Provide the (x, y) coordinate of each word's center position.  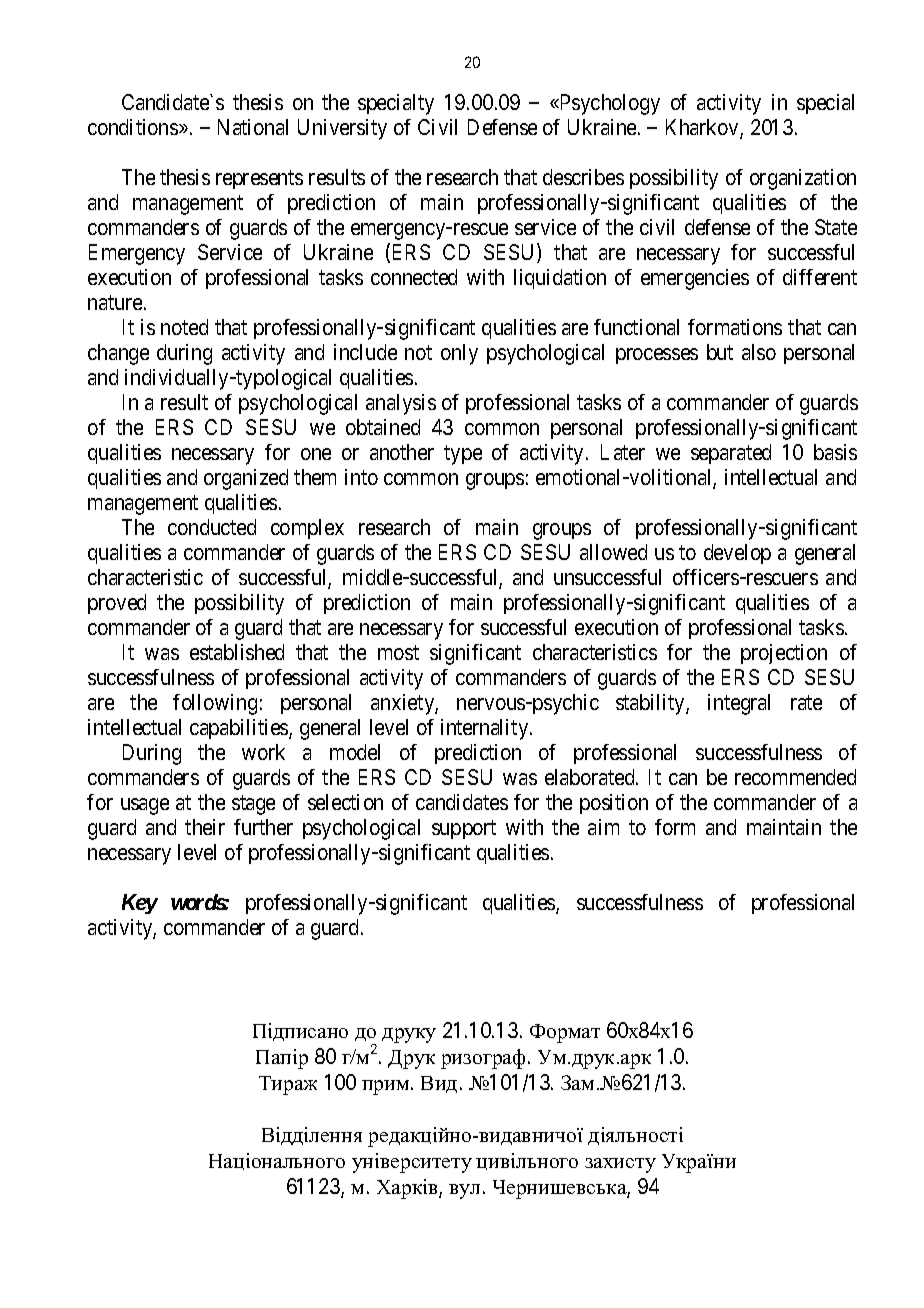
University (342, 129)
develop (737, 554)
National (253, 127)
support (464, 830)
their (205, 827)
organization (803, 179)
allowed (613, 552)
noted (184, 327)
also (759, 352)
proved (117, 604)
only (459, 354)
